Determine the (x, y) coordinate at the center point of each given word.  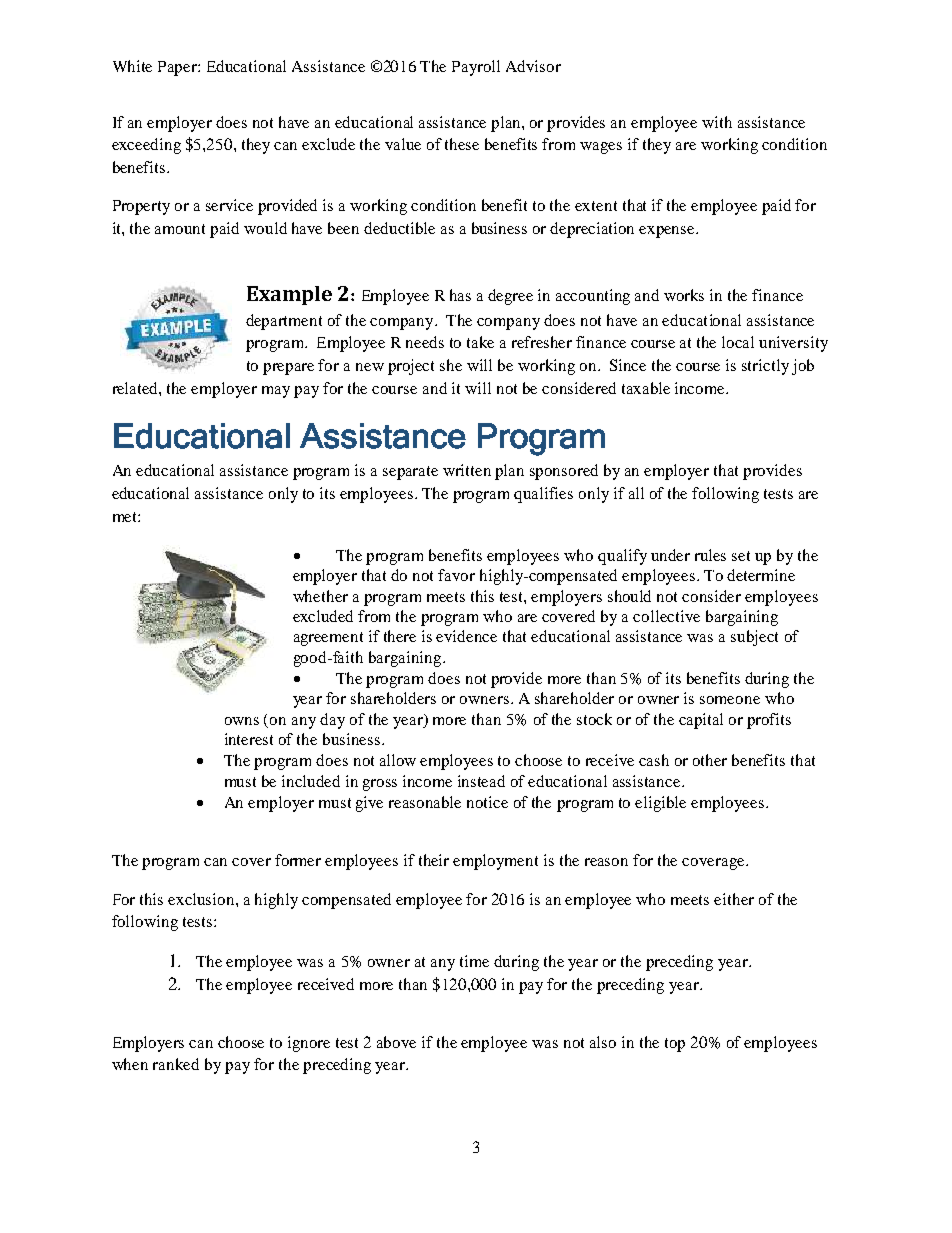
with (717, 122)
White (132, 66)
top (675, 1045)
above (396, 1042)
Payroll (476, 68)
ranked (176, 1064)
